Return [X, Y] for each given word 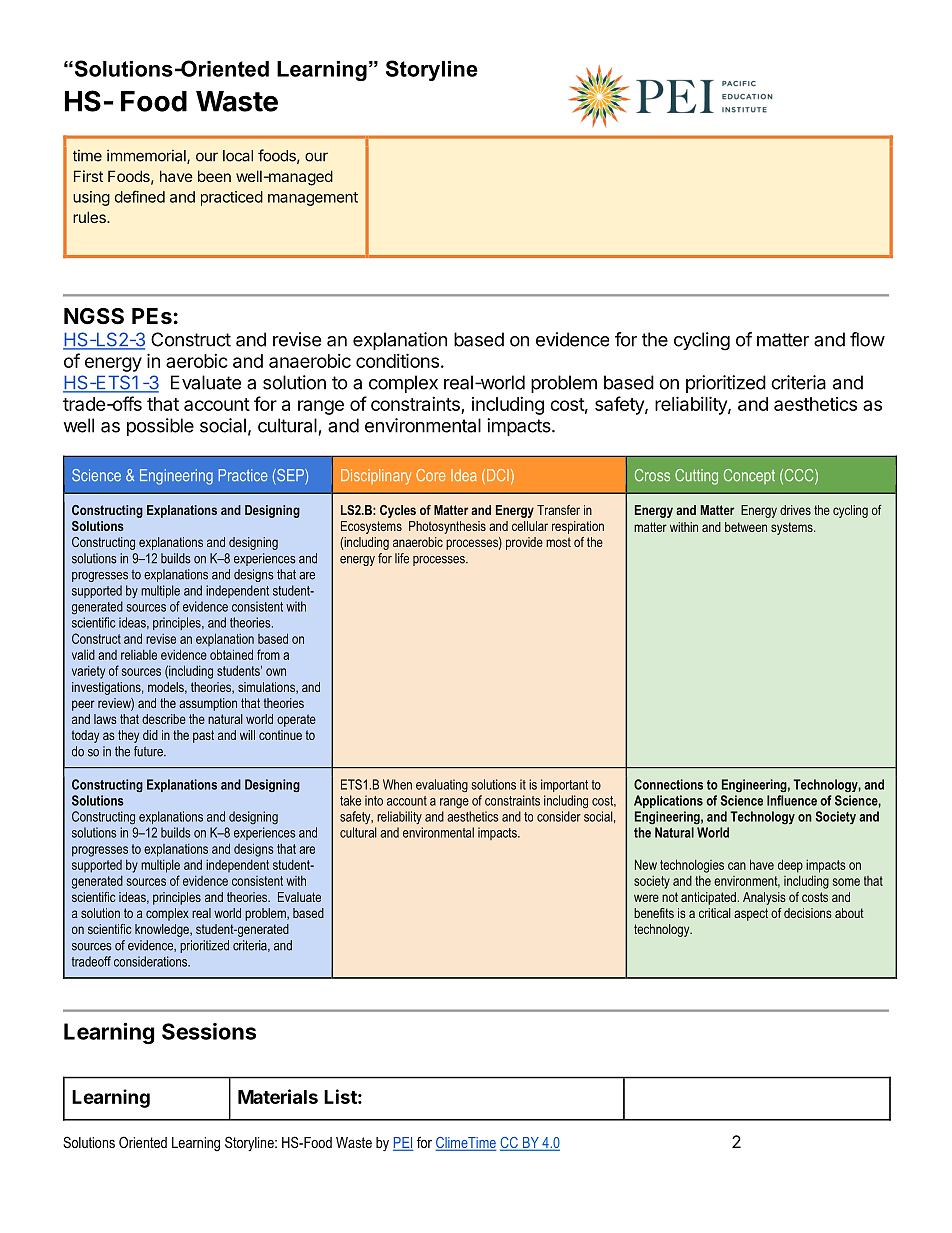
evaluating [442, 785]
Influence [792, 800]
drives [795, 510]
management [313, 199]
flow [867, 339]
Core [430, 475]
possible [160, 427]
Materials [278, 1096]
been [214, 176]
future [149, 751]
